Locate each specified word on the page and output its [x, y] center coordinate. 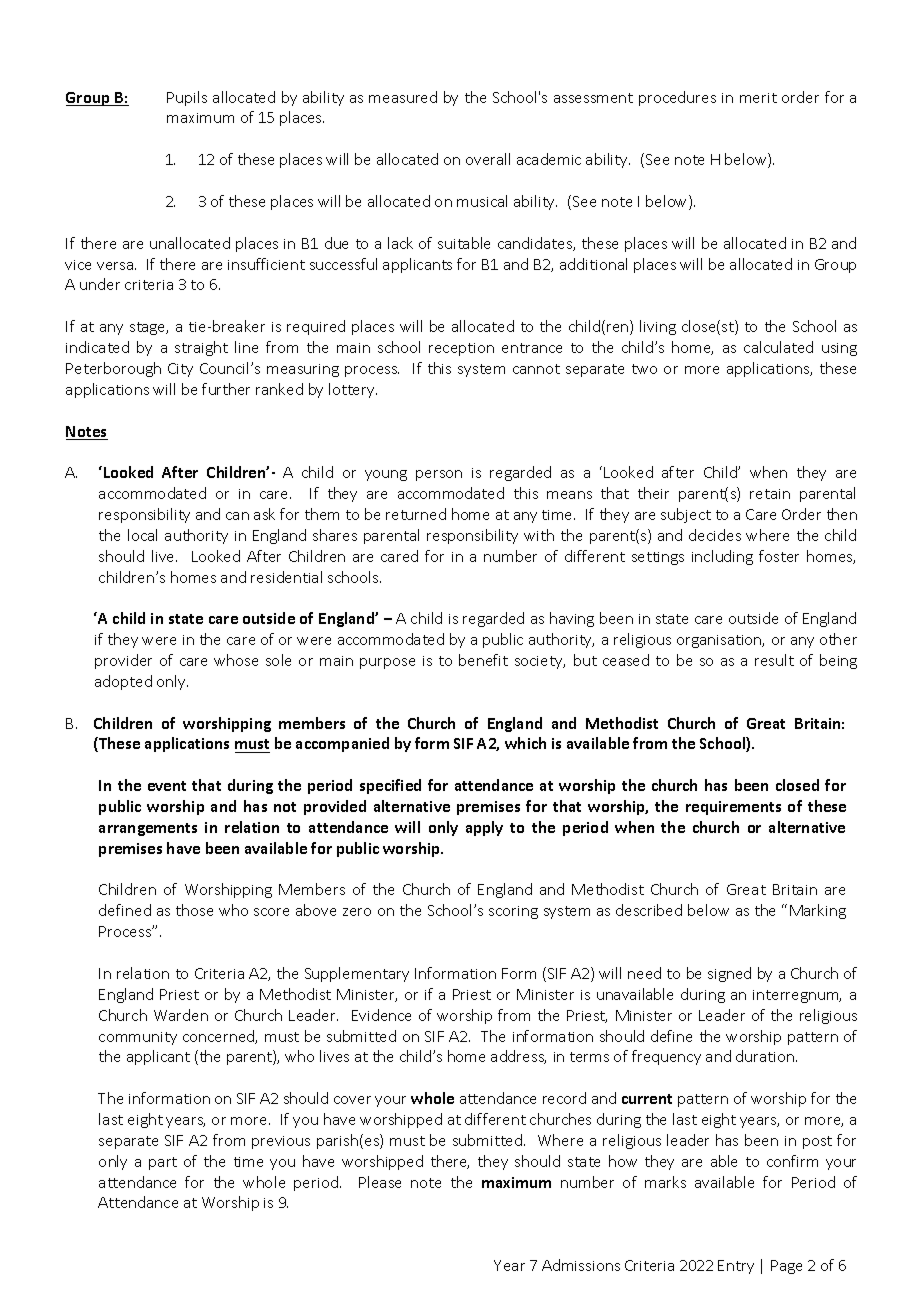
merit [758, 98]
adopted [123, 682]
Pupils [187, 98]
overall [488, 159]
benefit [483, 660]
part [163, 1163]
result [774, 660]
